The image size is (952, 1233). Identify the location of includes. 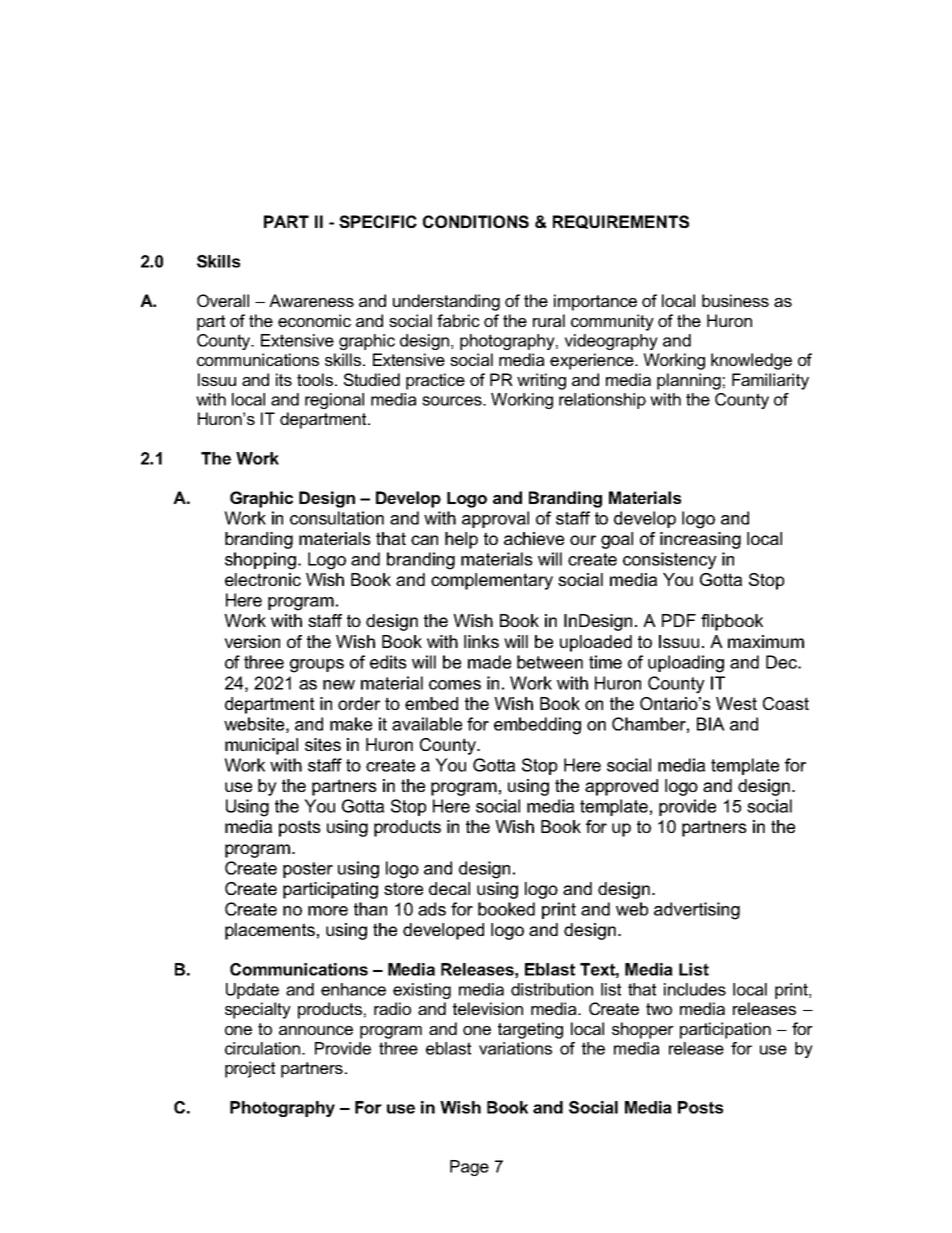
(695, 989).
